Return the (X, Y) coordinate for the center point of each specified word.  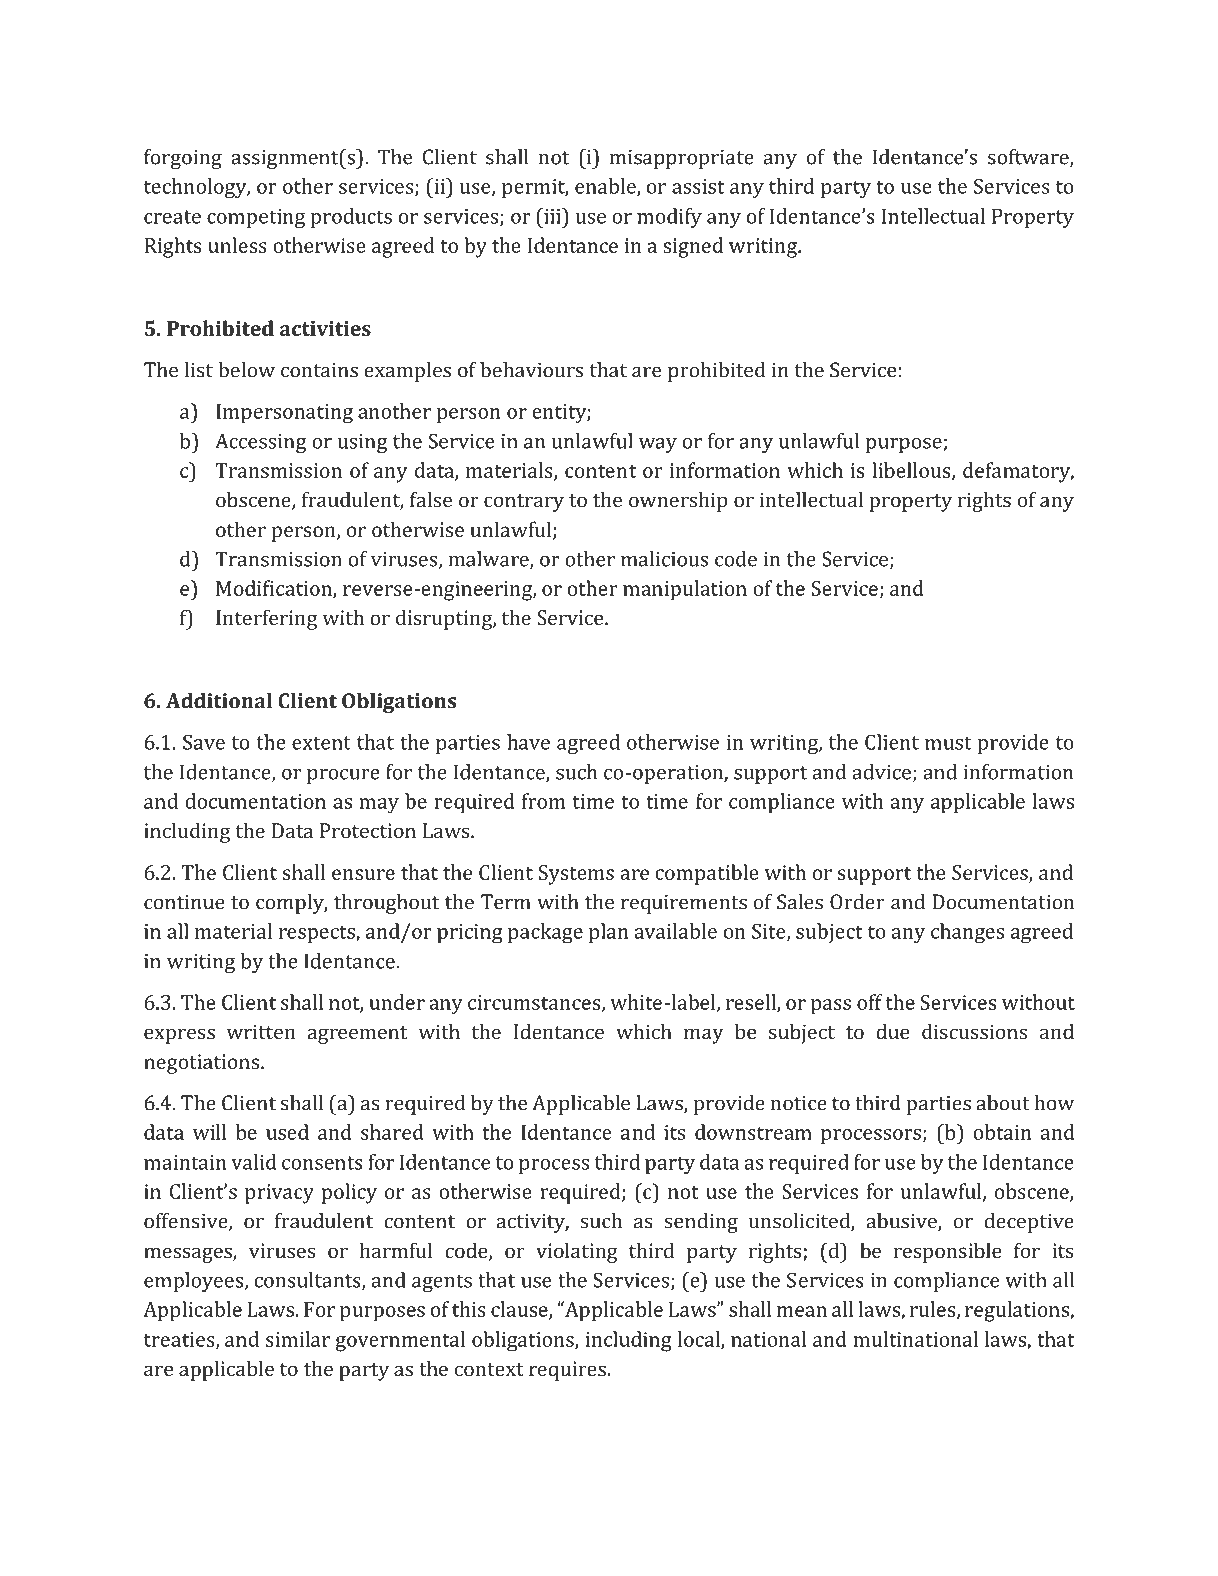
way (658, 445)
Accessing (261, 443)
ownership (678, 501)
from (544, 801)
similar (298, 1339)
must (948, 743)
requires (567, 1371)
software (1029, 158)
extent (321, 743)
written (261, 1032)
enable (606, 187)
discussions (974, 1031)
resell (752, 1003)
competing (256, 219)
